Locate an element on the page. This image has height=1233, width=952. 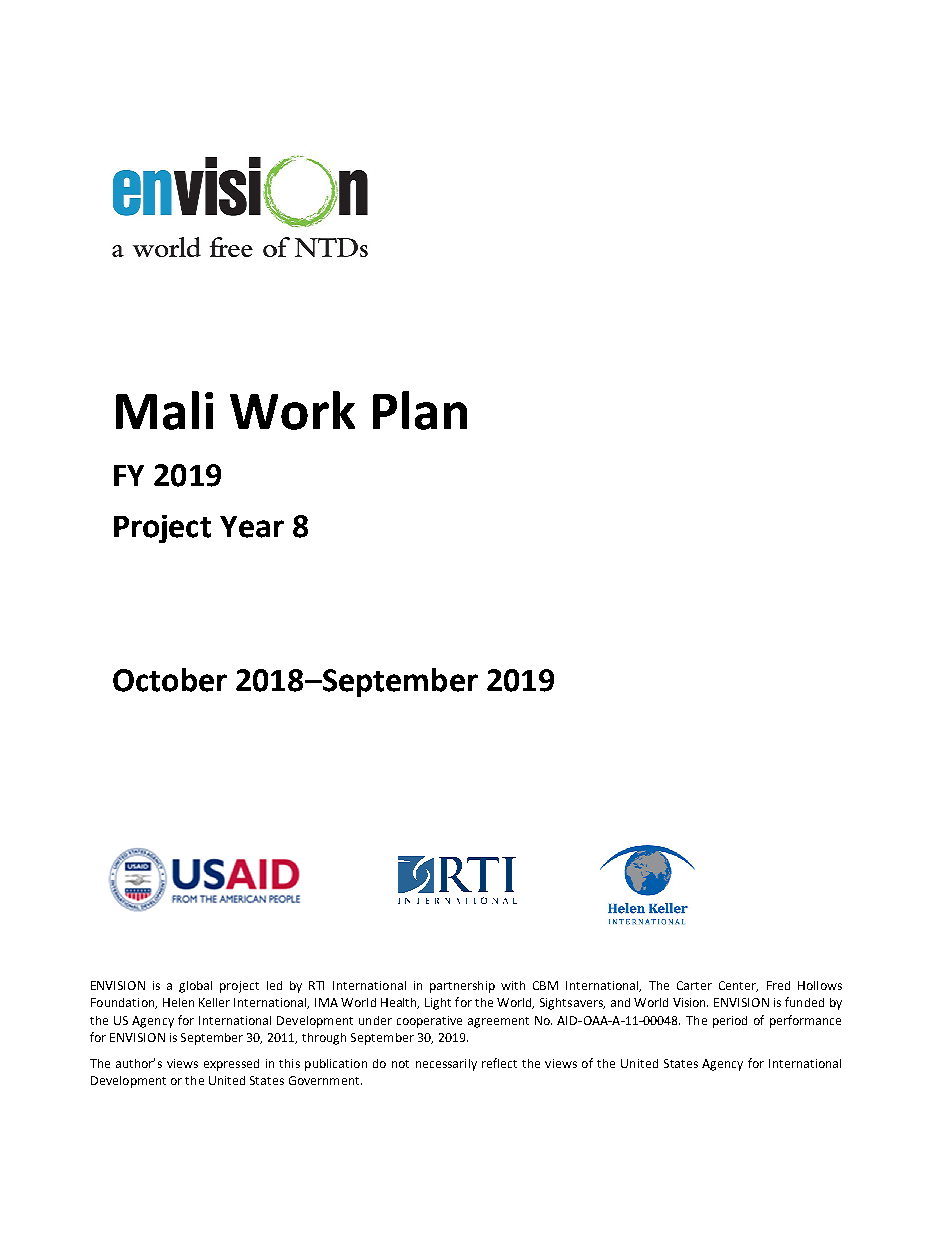
October is located at coordinates (170, 680).
